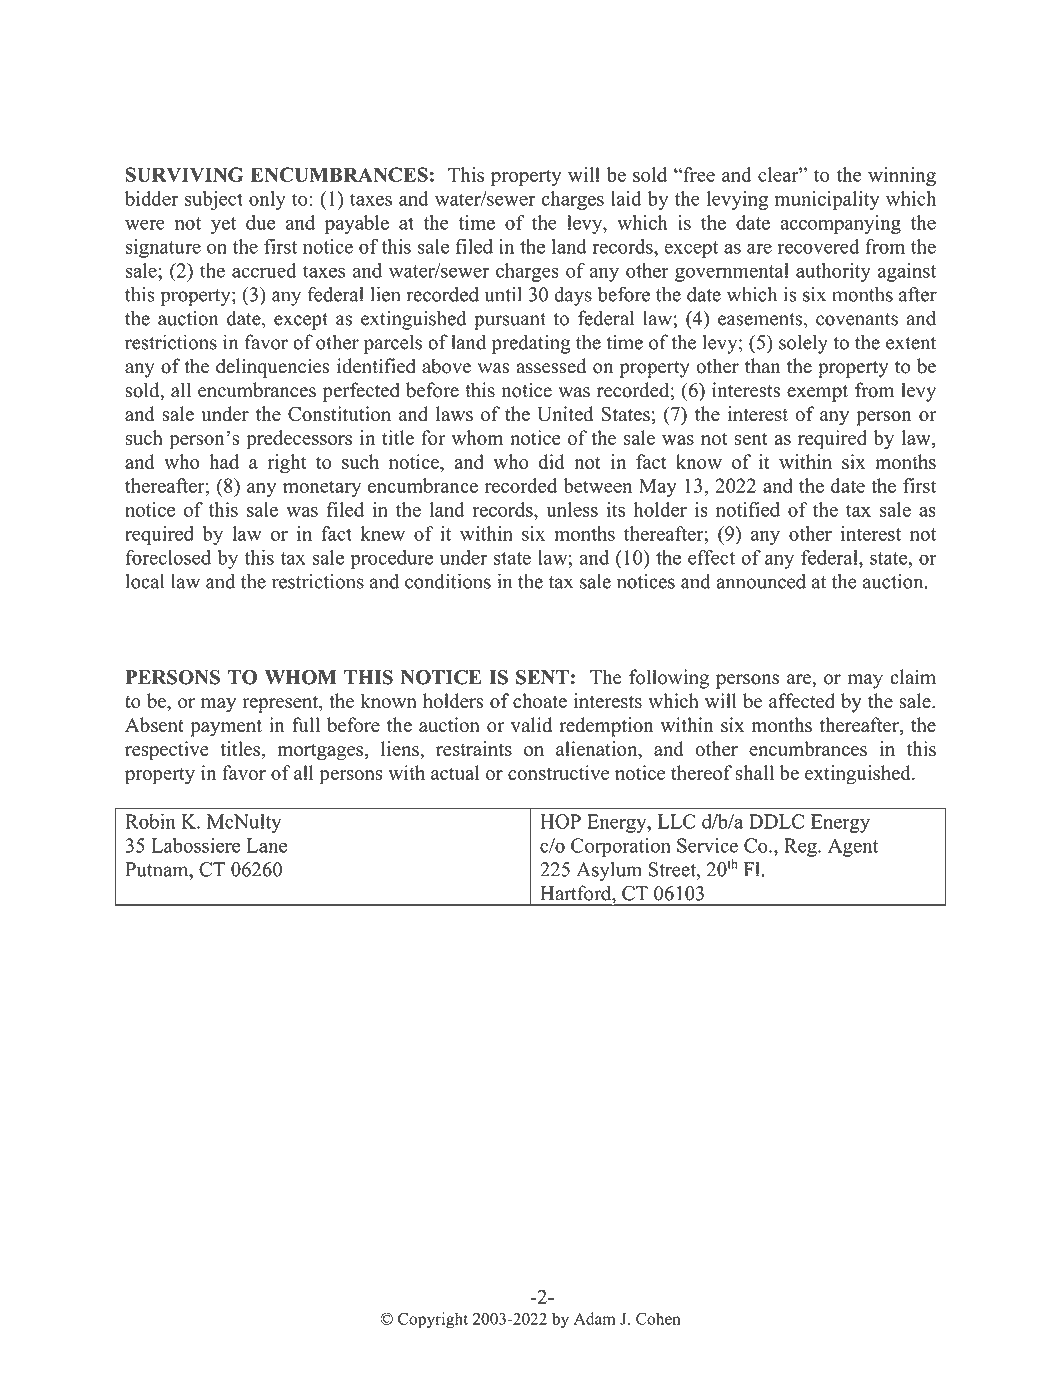 The height and width of the screenshot is (1373, 1061). What do you see at coordinates (223, 225) in the screenshot?
I see `yet` at bounding box center [223, 225].
